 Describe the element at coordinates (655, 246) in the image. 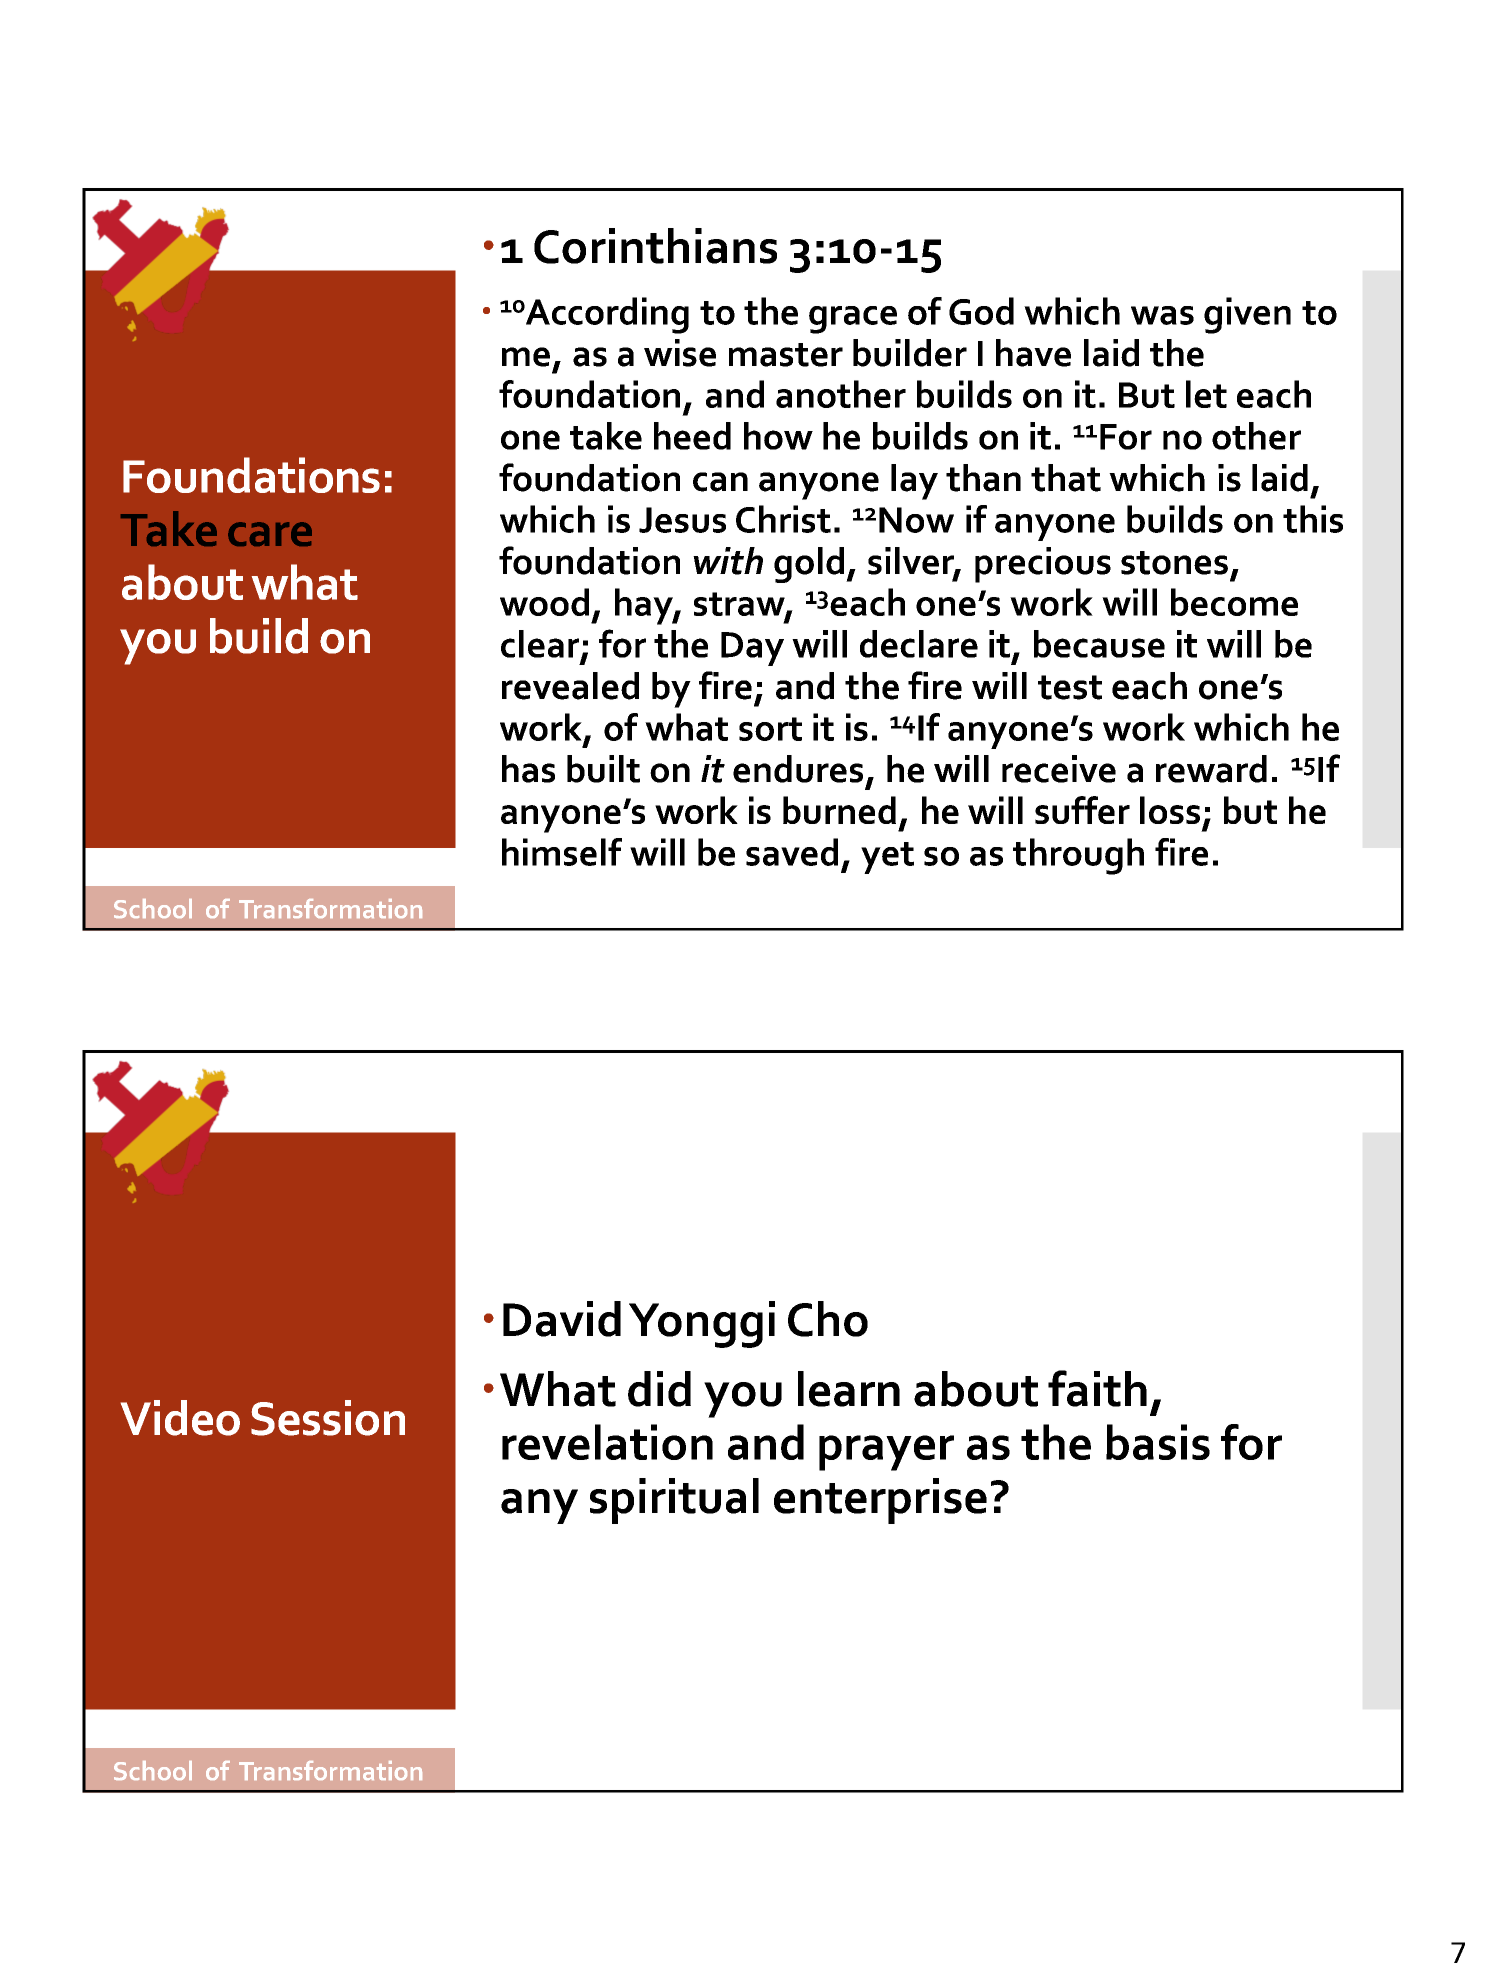

I see `Corinthians` at that location.
